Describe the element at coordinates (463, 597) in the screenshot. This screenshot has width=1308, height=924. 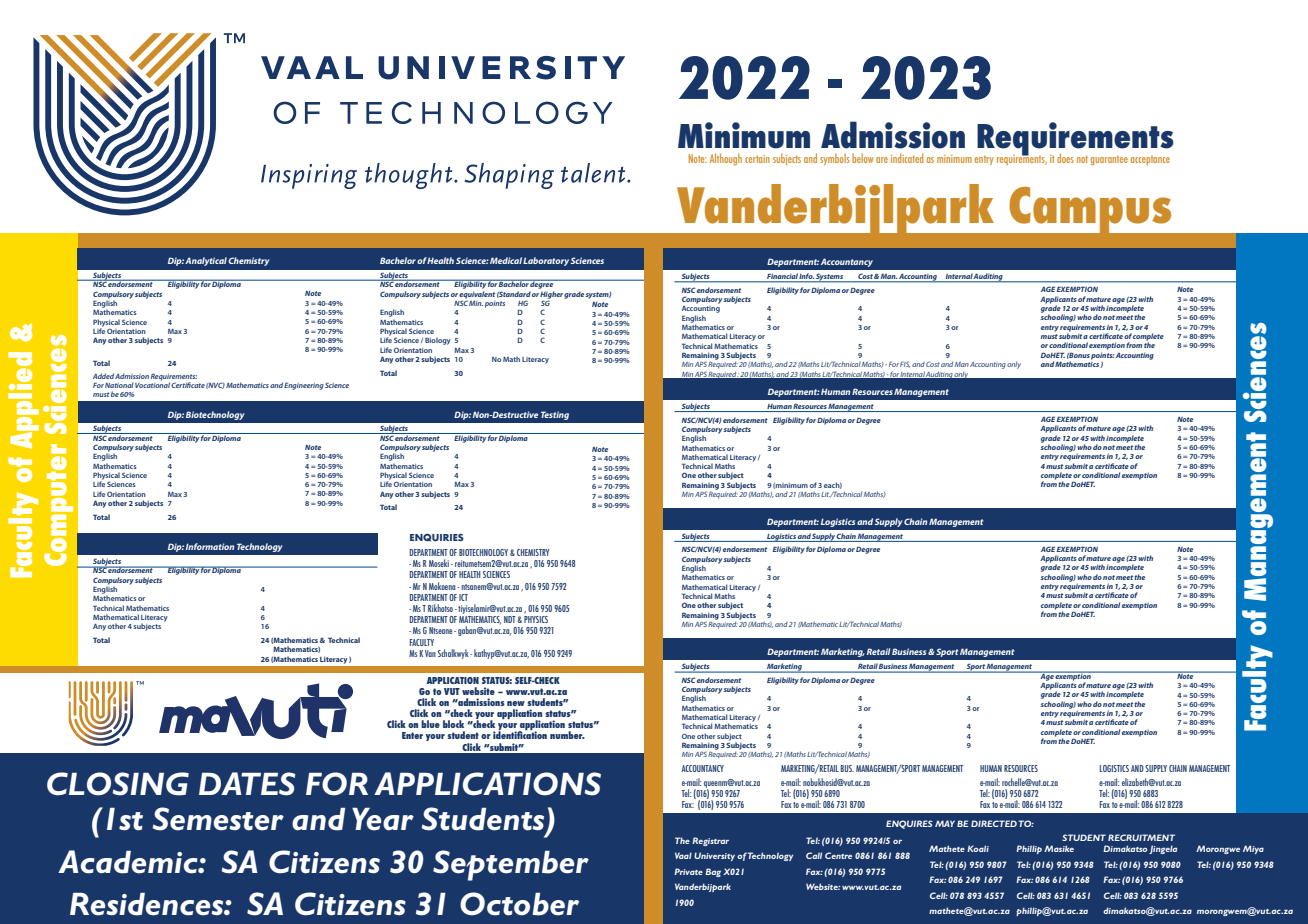
I see `ICT` at that location.
